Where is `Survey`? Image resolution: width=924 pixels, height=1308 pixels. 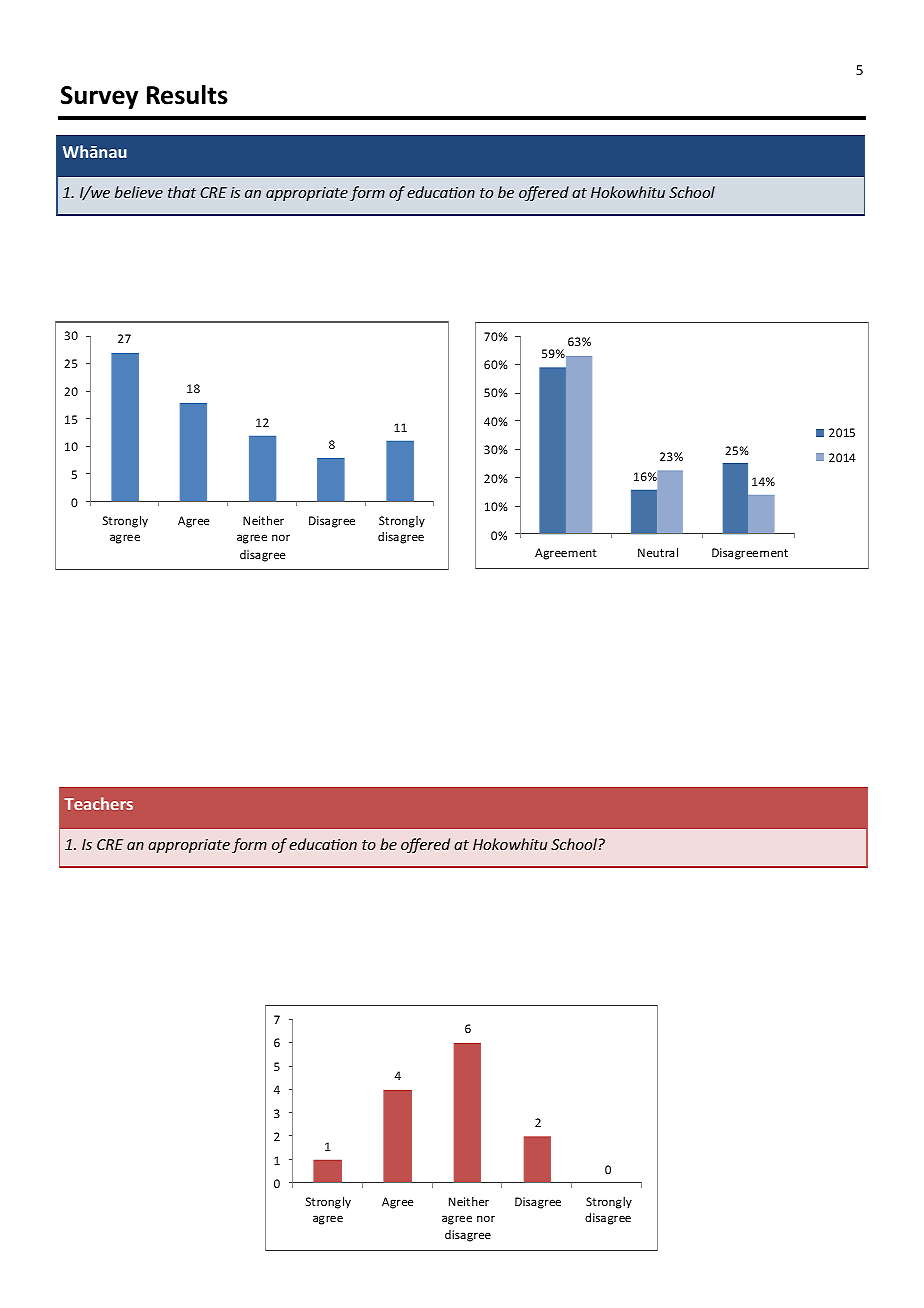
Survey is located at coordinates (99, 97).
